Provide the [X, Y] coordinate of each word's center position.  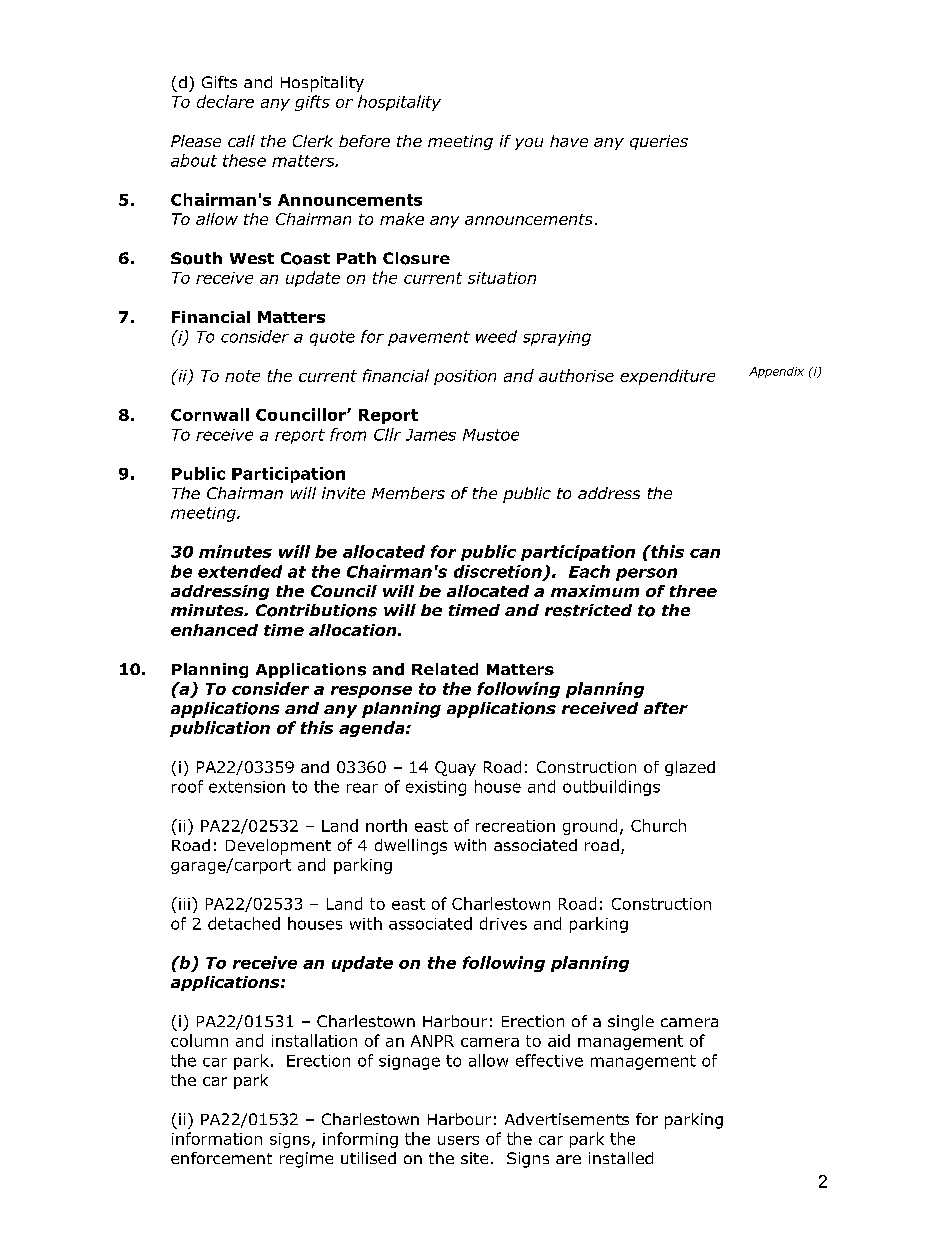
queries [659, 142]
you [529, 144]
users [458, 1140]
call [241, 141]
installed [621, 1158]
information [217, 1138]
